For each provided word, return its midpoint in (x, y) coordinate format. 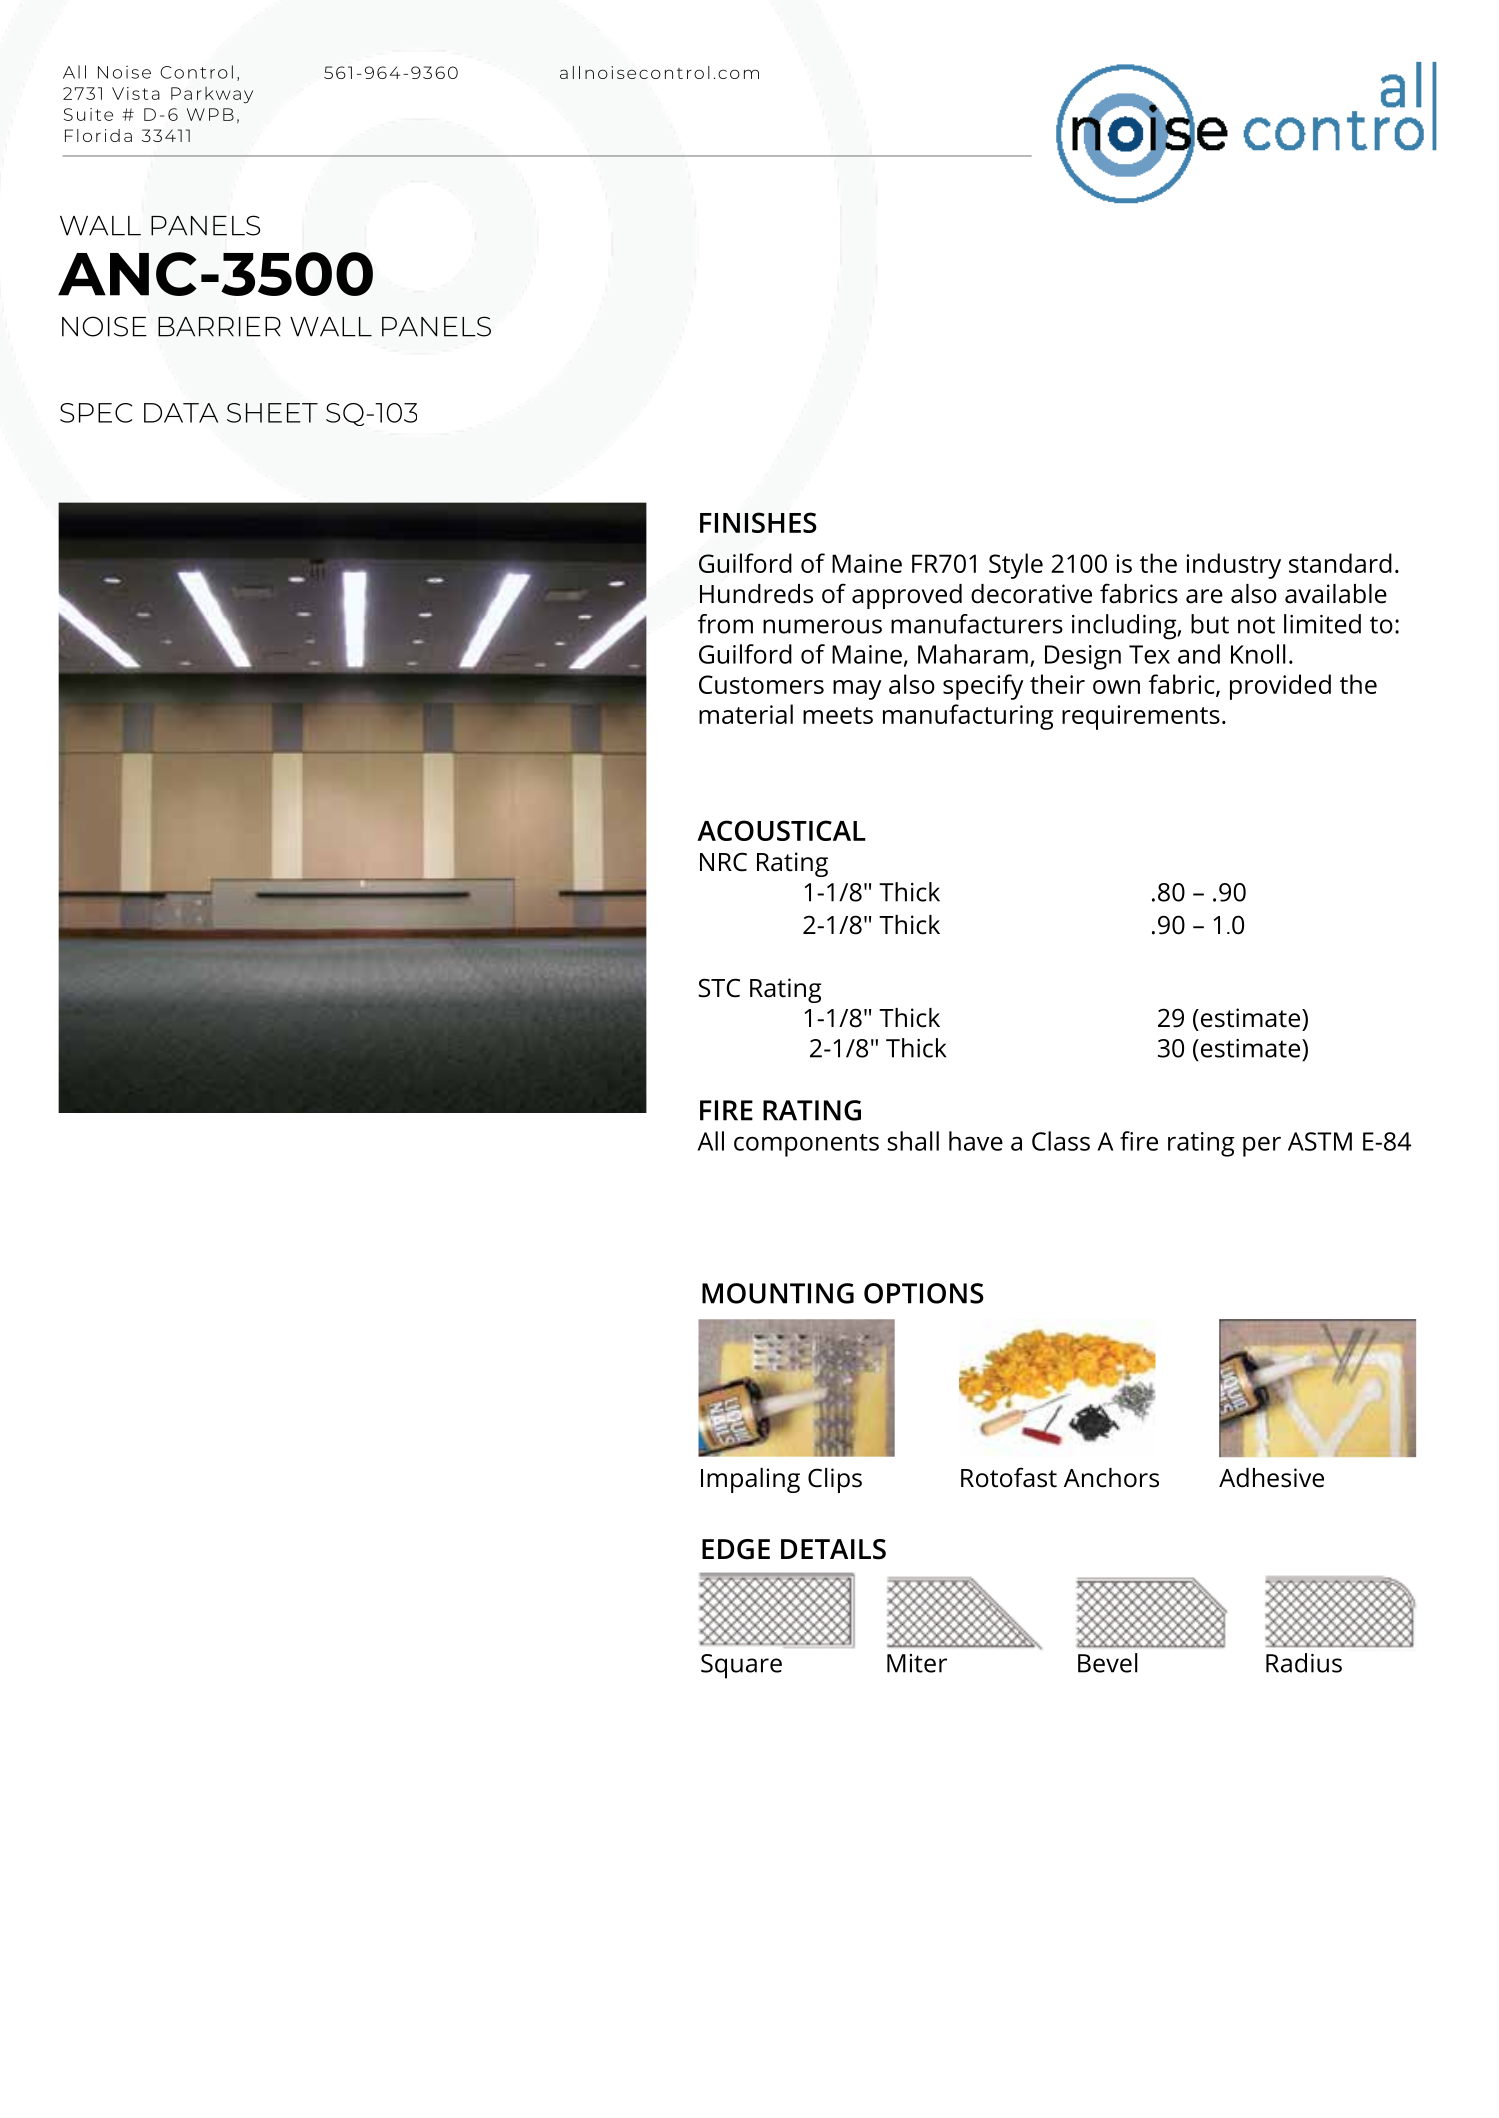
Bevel (1108, 1663)
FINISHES (758, 522)
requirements (1141, 717)
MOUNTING (778, 1293)
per (1262, 1147)
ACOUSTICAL (781, 830)
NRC (723, 862)
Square (741, 1666)
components (806, 1145)
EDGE (736, 1549)
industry (1233, 566)
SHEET (272, 413)
